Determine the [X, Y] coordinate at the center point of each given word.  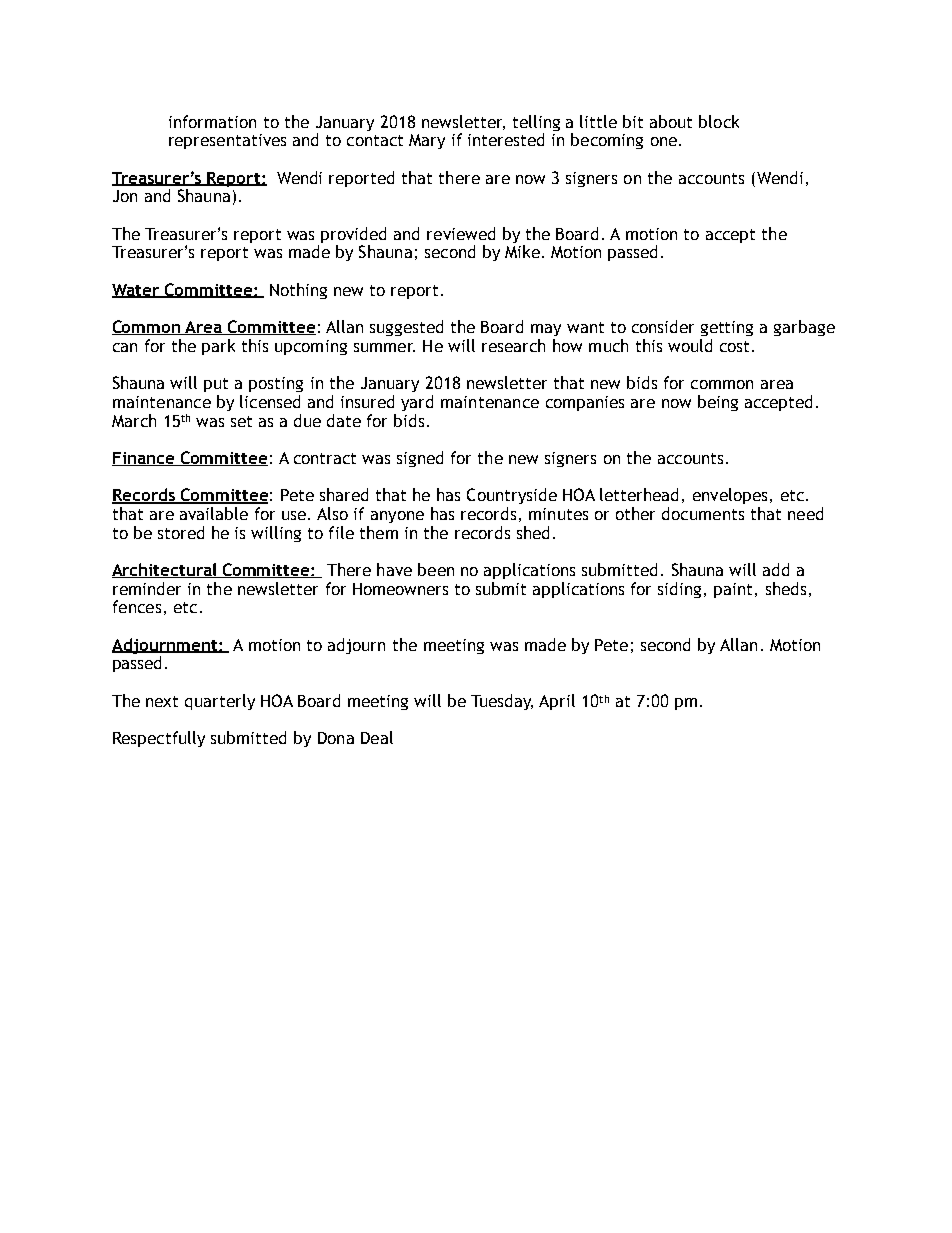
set [241, 421]
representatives [227, 141]
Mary [427, 141]
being [718, 403]
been [436, 569]
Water [137, 291]
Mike [522, 251]
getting [727, 328]
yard [417, 403]
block [719, 121]
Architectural [165, 570]
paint [733, 590]
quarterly [220, 702]
